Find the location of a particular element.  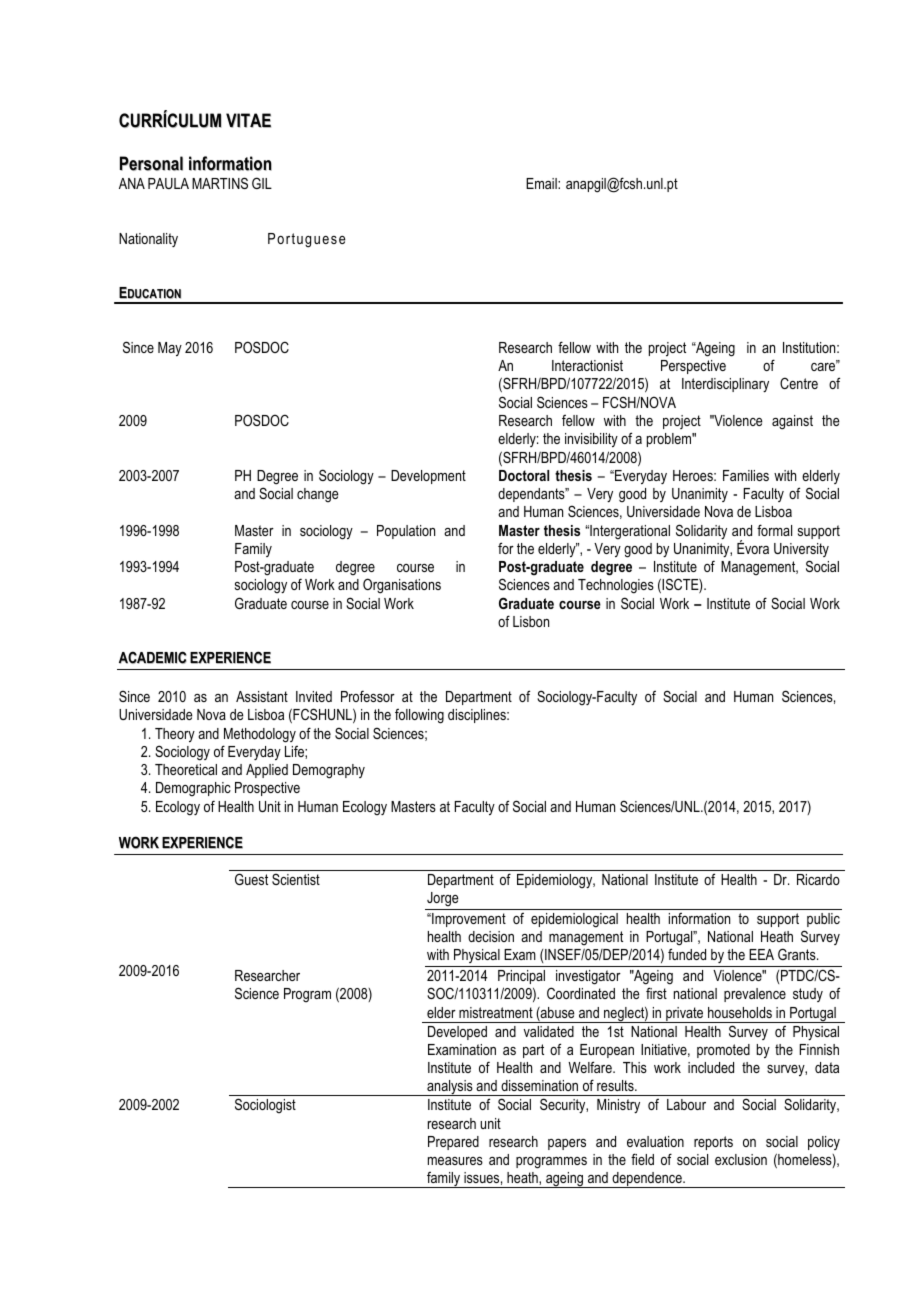

Email is located at coordinates (542, 183).
